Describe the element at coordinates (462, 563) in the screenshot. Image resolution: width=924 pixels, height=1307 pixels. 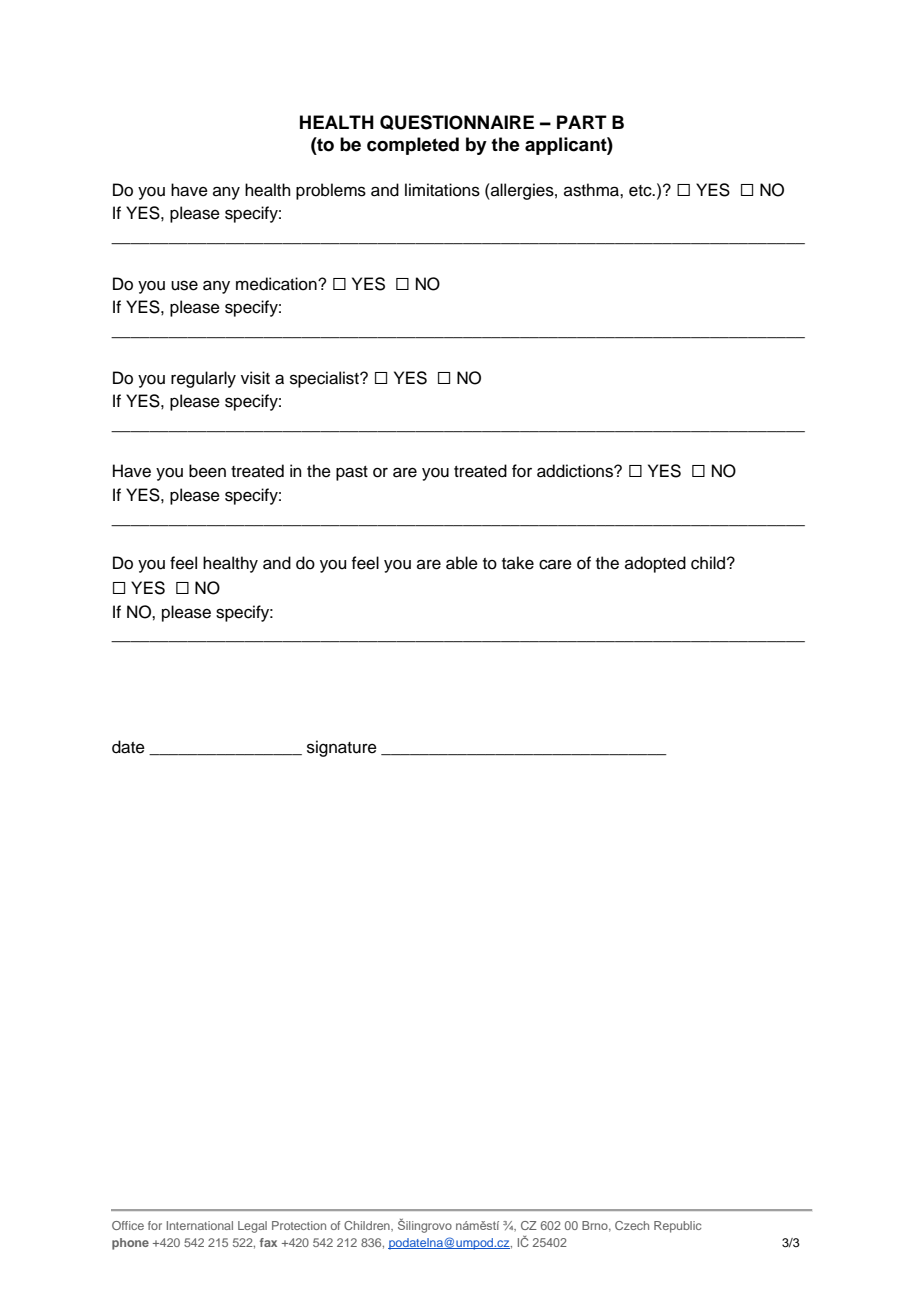
I see `able` at that location.
